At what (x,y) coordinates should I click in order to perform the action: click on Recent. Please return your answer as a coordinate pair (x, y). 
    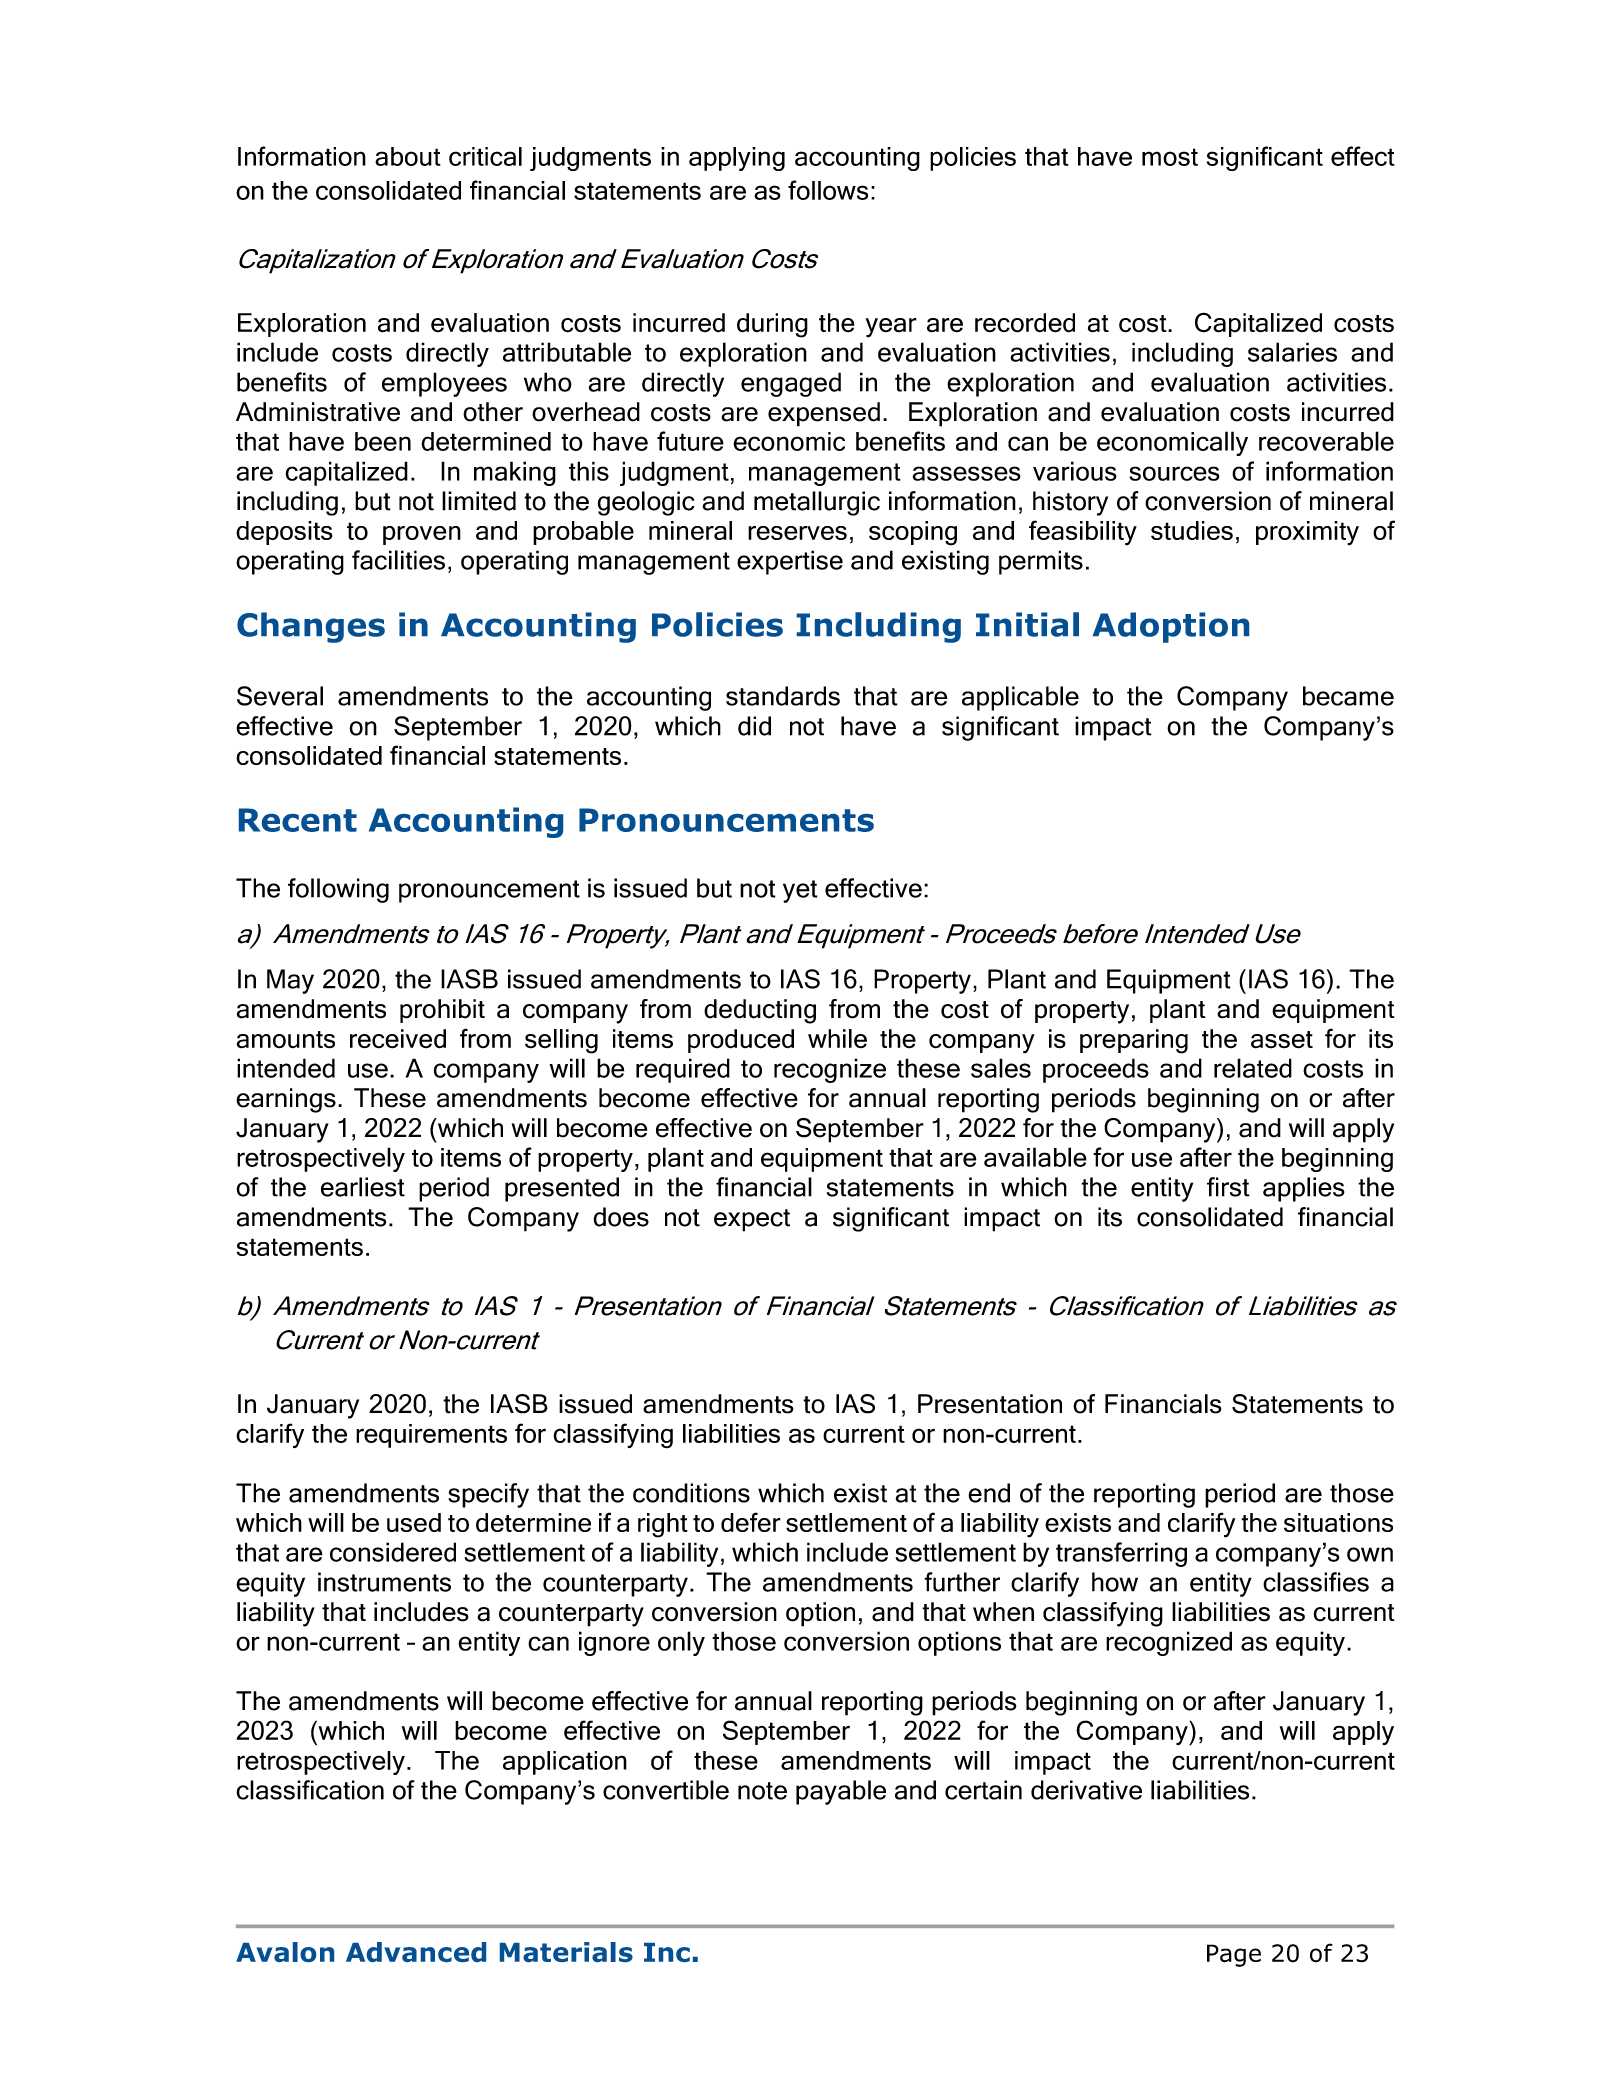
    Looking at the image, I should click on (298, 820).
